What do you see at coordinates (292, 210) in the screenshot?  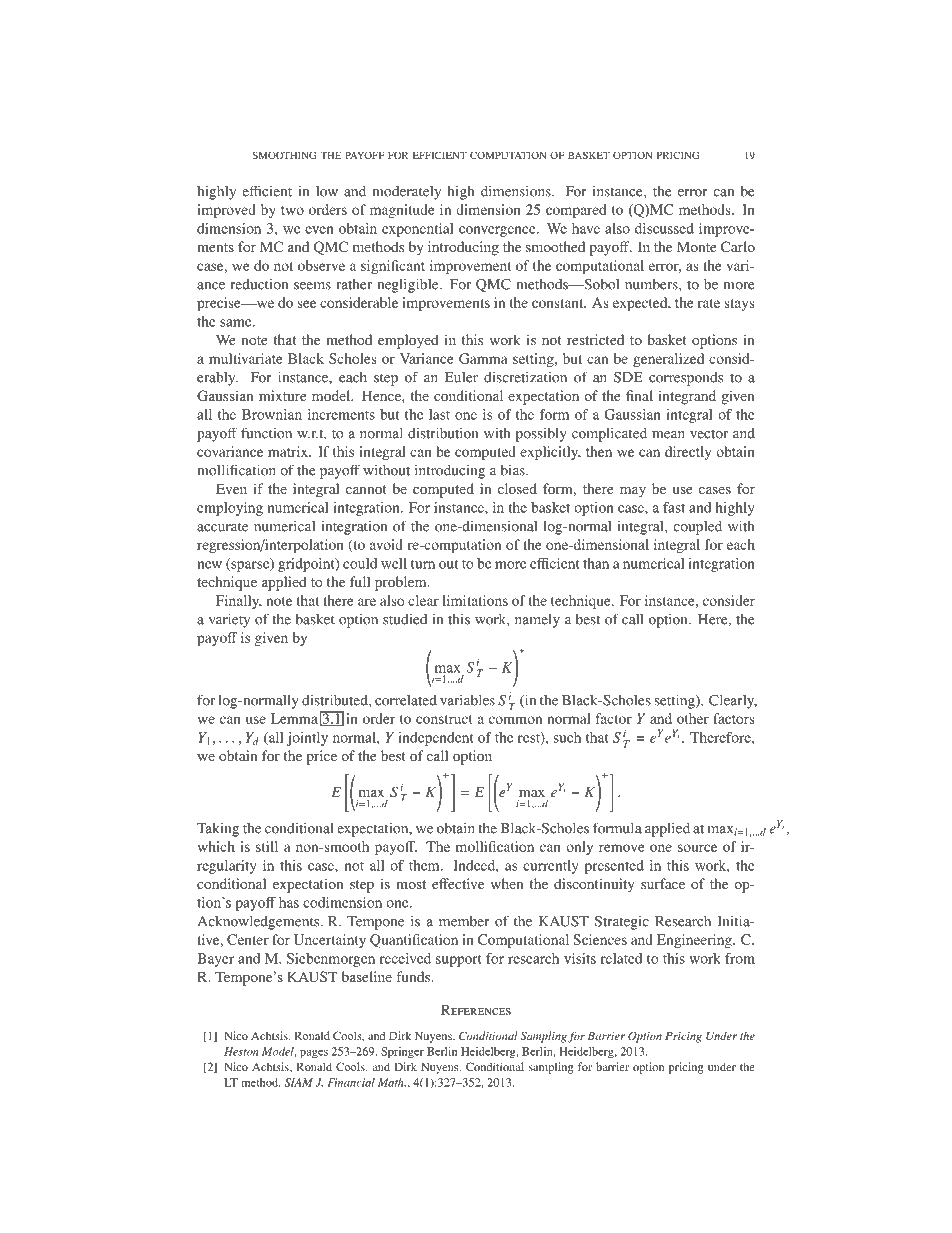 I see `two` at bounding box center [292, 210].
